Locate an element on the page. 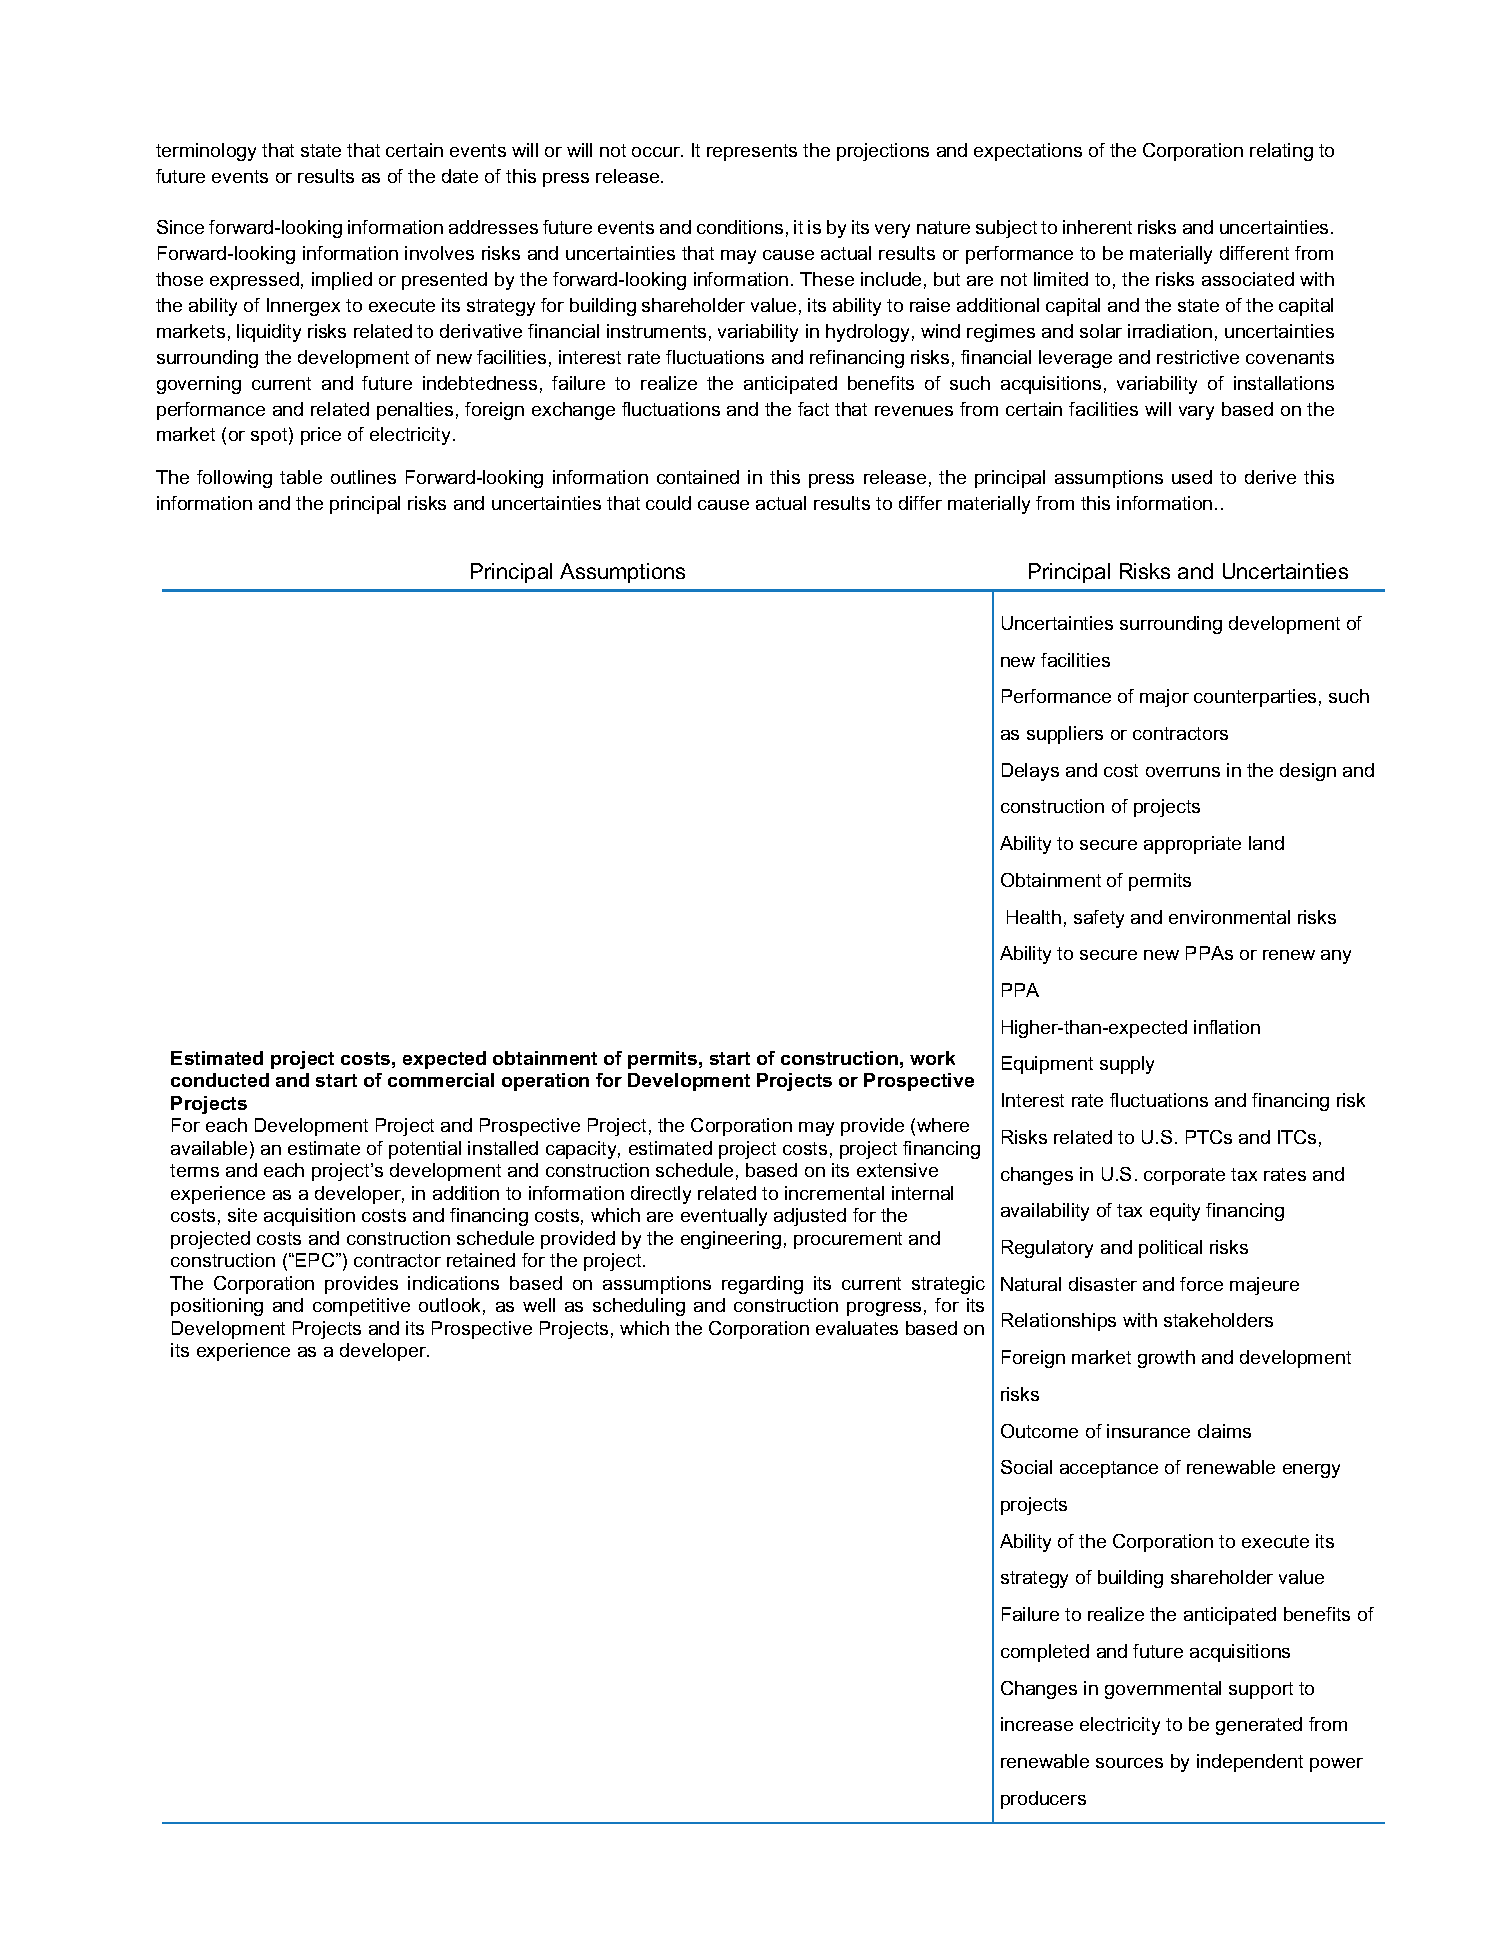  table is located at coordinates (301, 477).
